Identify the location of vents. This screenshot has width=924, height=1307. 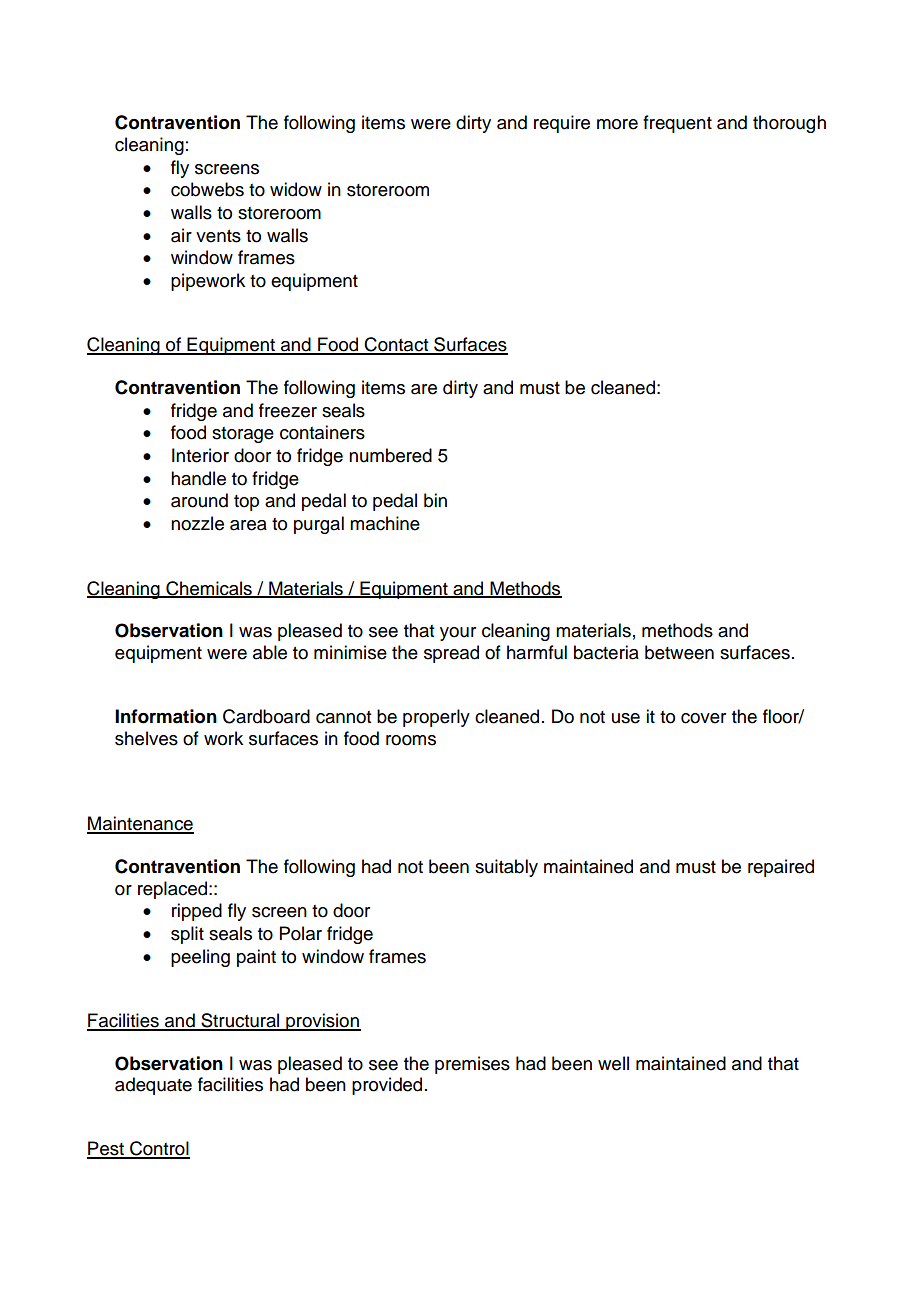
(218, 236).
